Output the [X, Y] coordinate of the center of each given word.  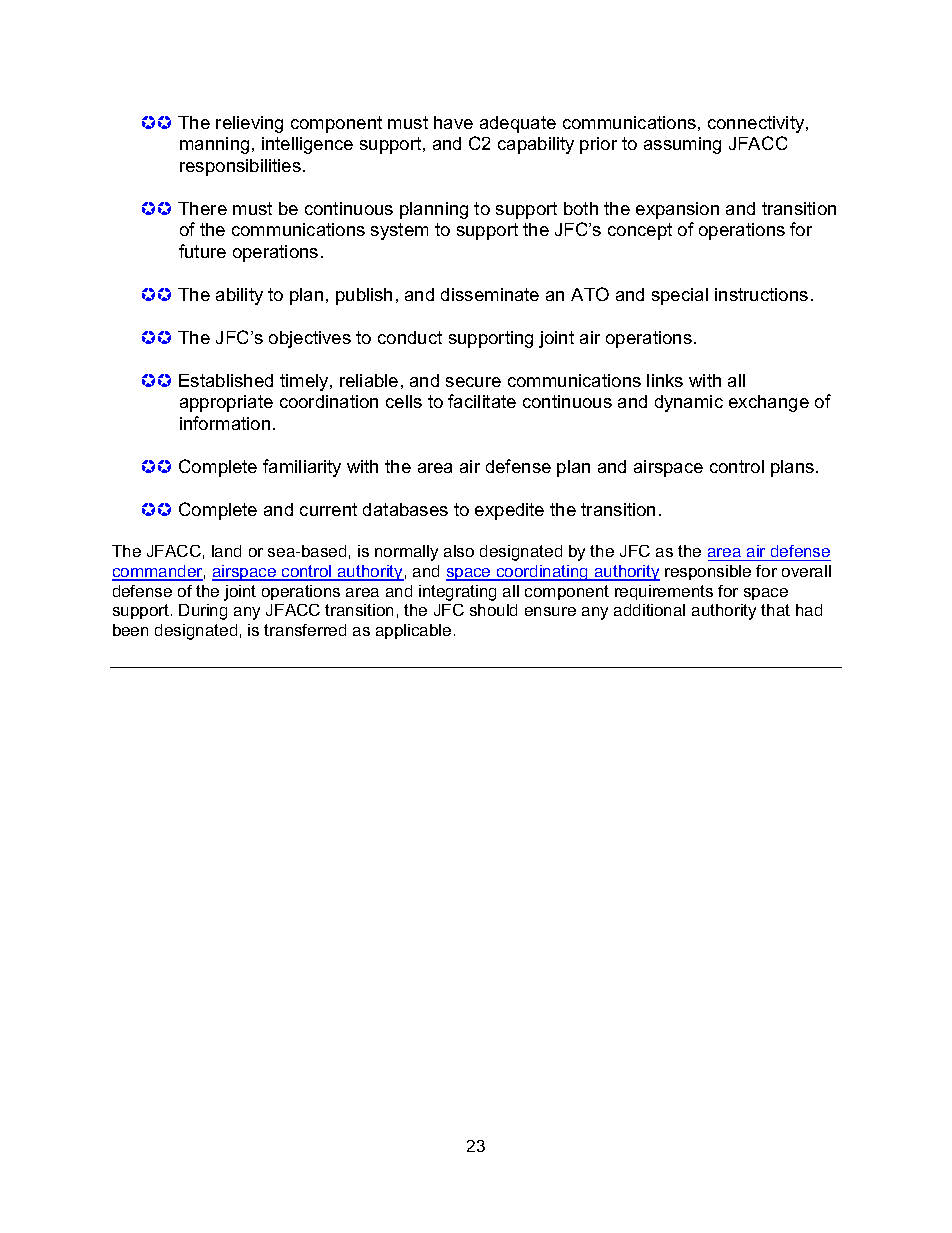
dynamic [689, 403]
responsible [708, 572]
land [226, 551]
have [453, 122]
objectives [310, 339]
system [399, 231]
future [202, 251]
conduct [410, 337]
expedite [509, 511]
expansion [677, 210]
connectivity [757, 124]
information [225, 423]
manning [214, 145]
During [203, 612]
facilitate [482, 401]
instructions [761, 294]
